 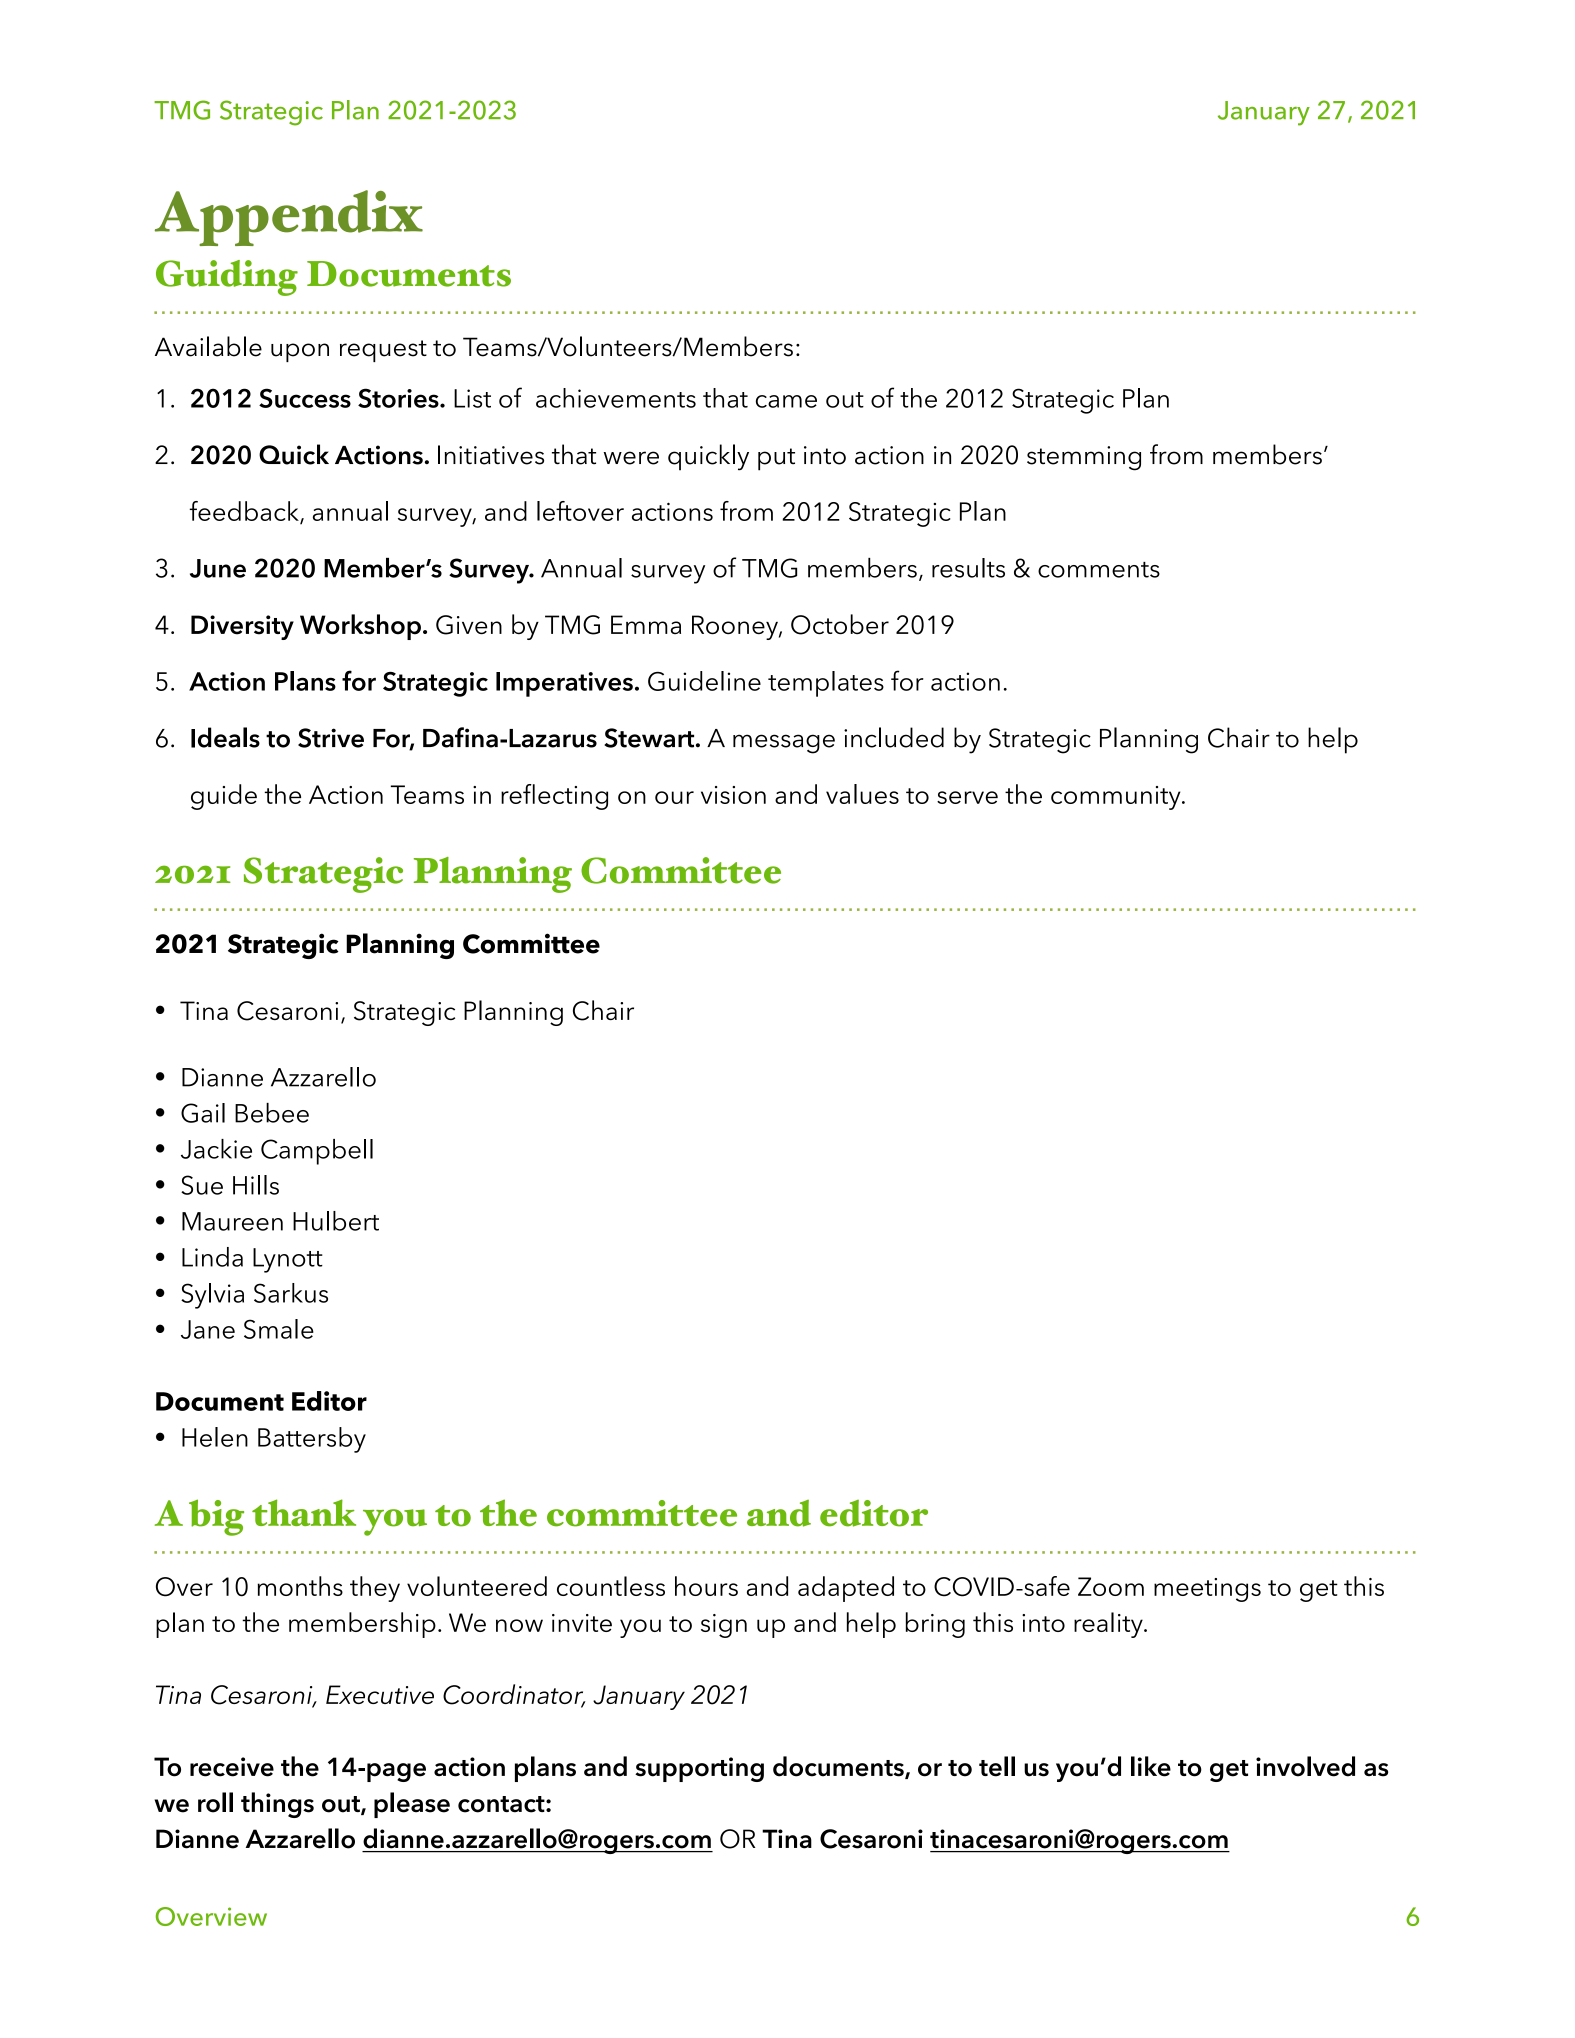 What do you see at coordinates (289, 218) in the page?
I see `Appendix` at bounding box center [289, 218].
